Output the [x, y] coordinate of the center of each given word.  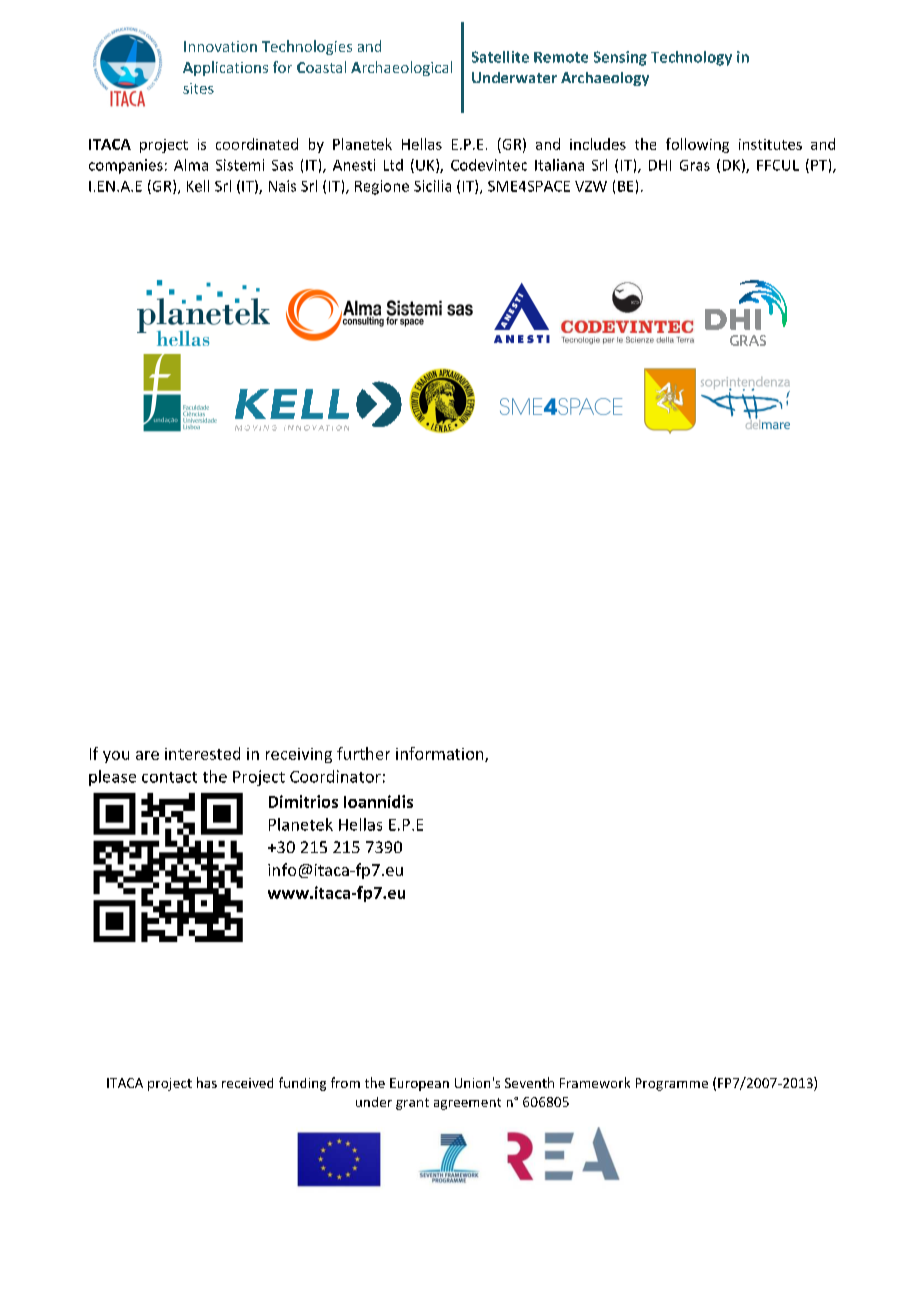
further [363, 753]
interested [202, 753]
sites [198, 88]
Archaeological [401, 68]
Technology [691, 58]
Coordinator [335, 776]
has [207, 1082]
